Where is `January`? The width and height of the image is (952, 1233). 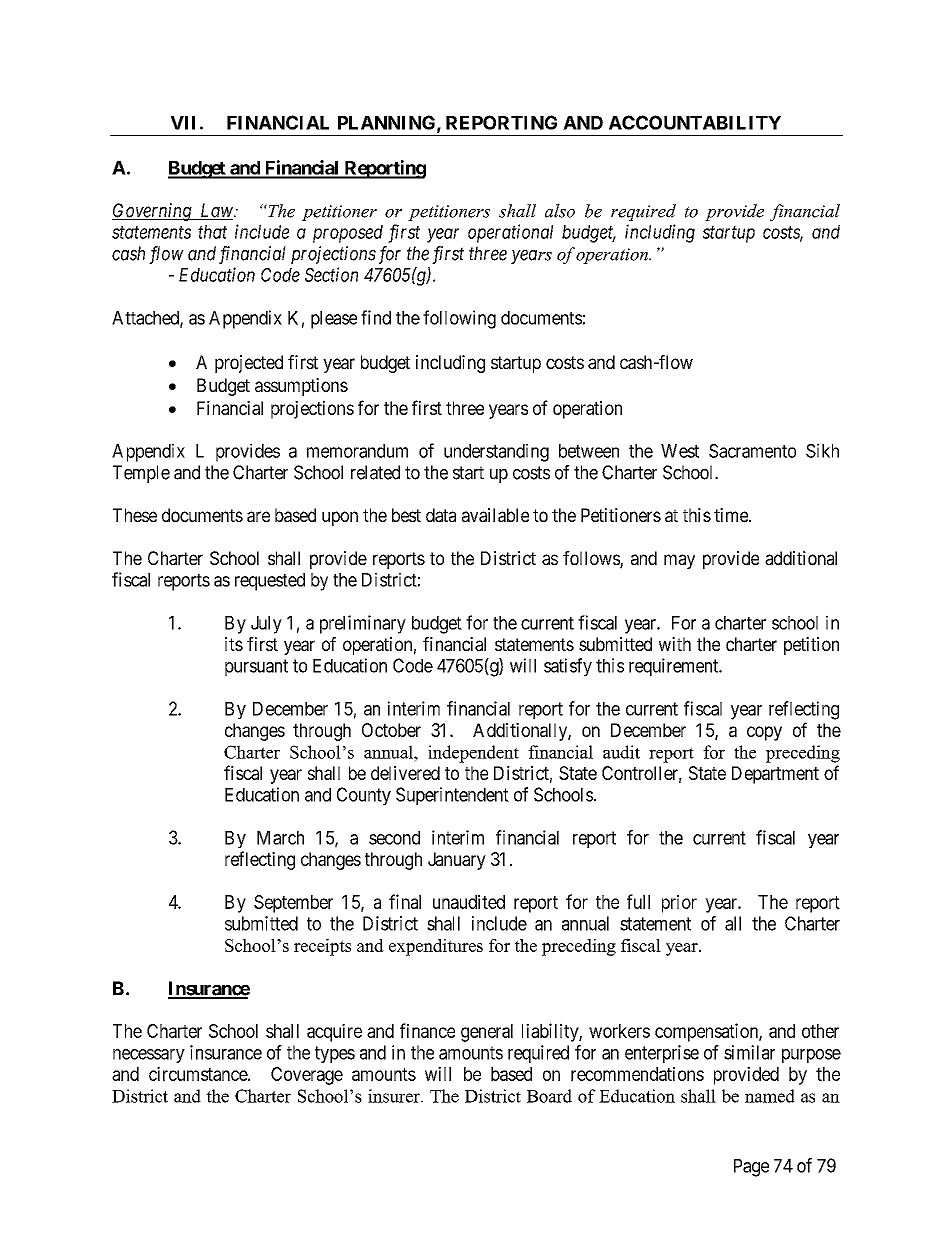
January is located at coordinates (457, 861).
